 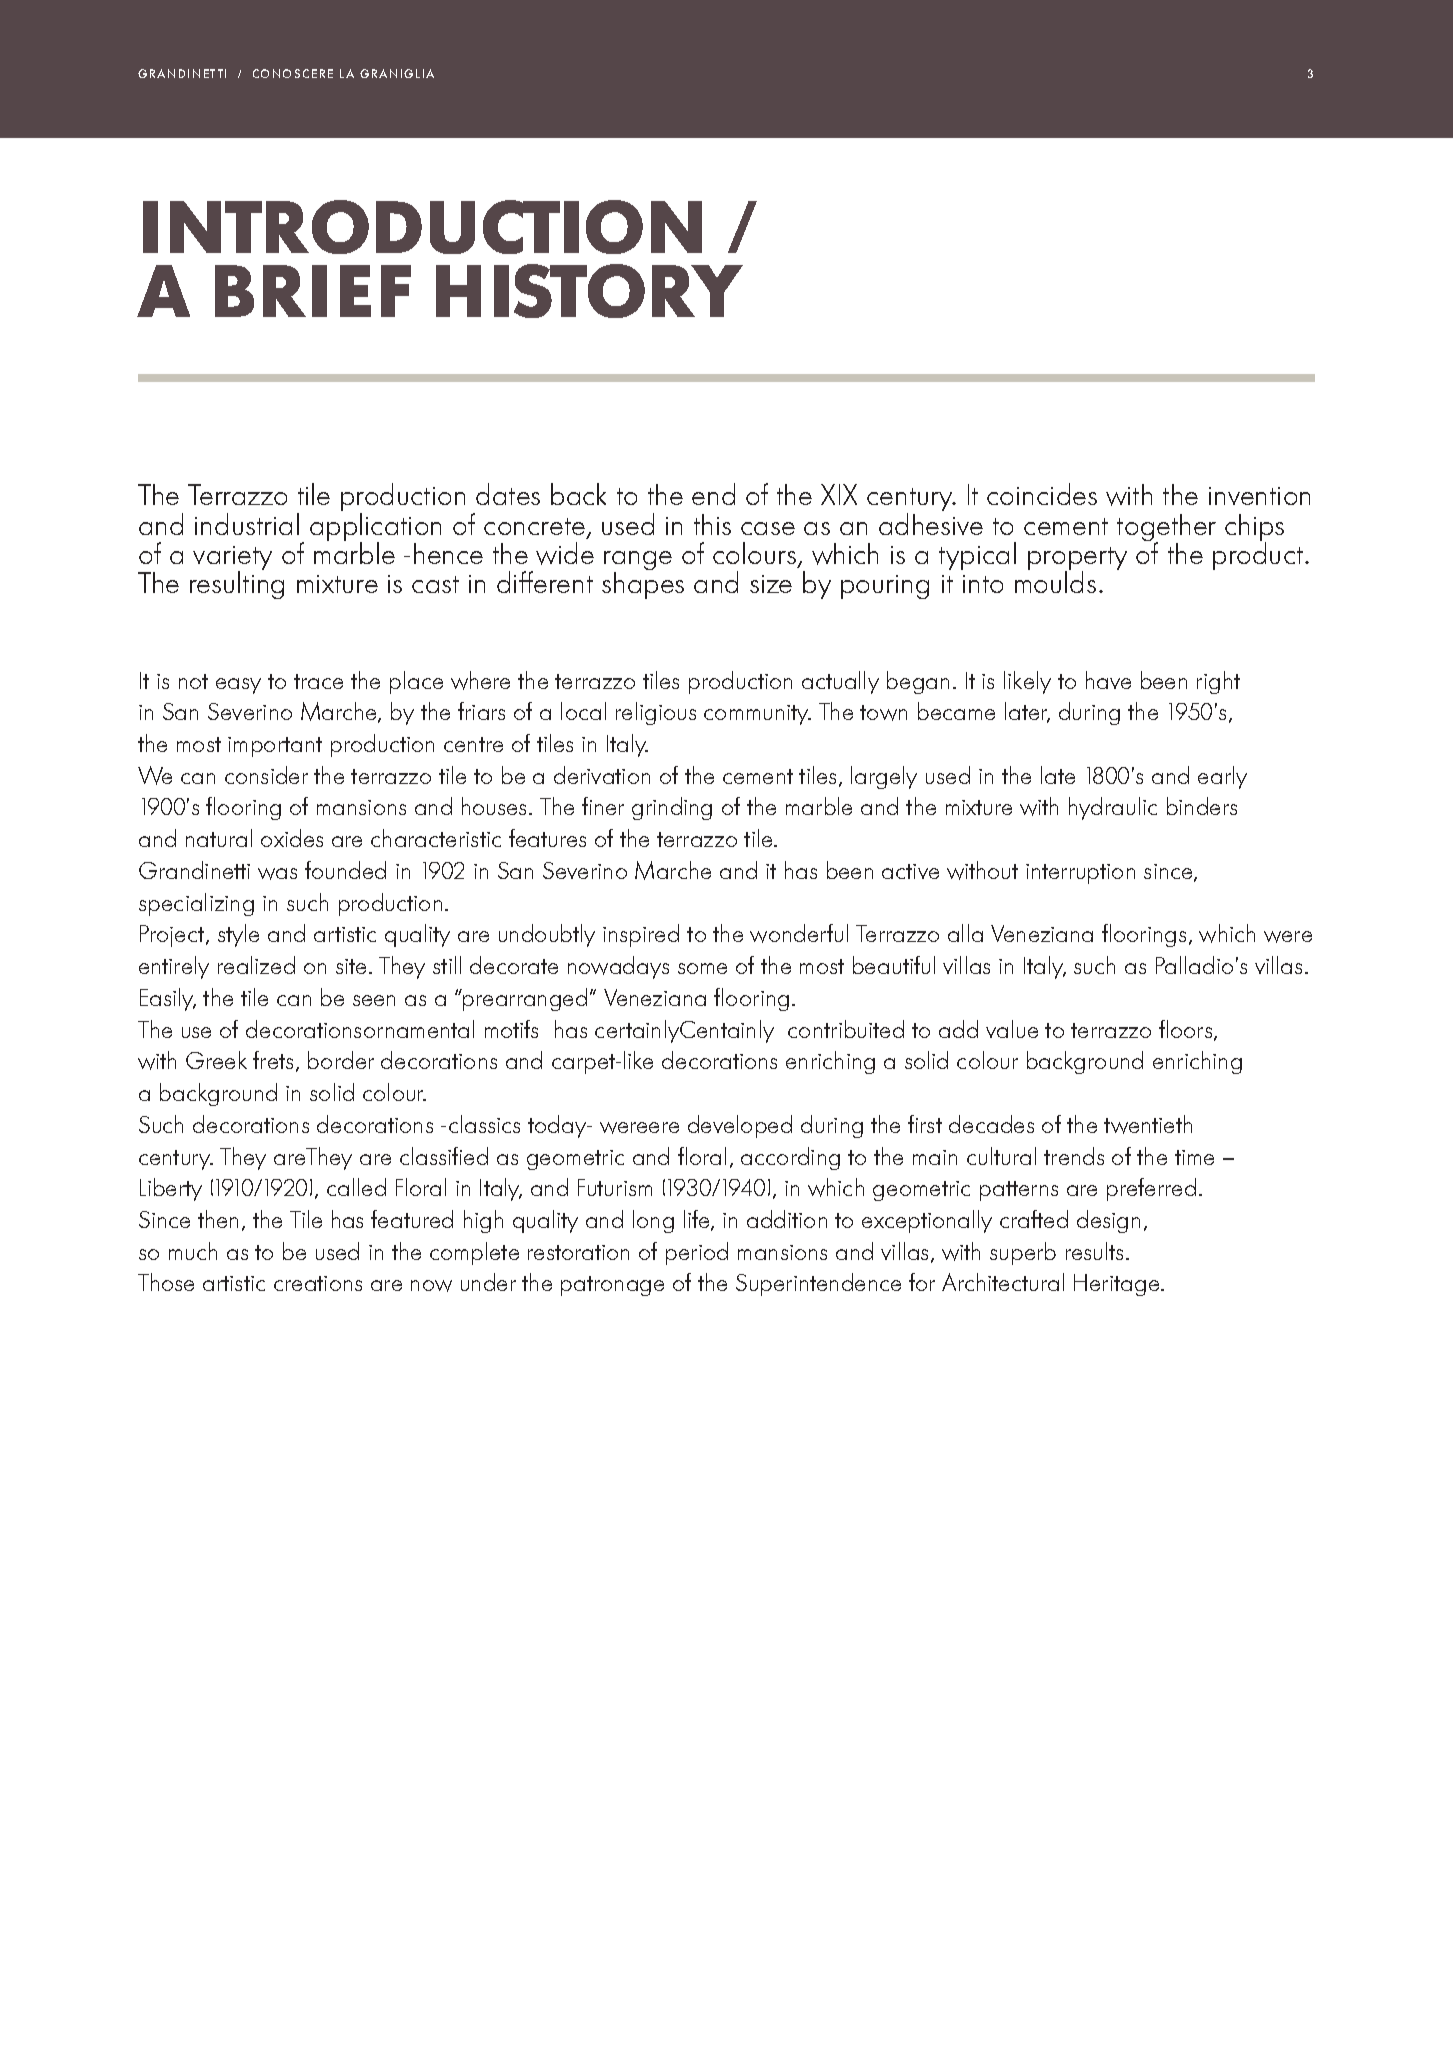 What do you see at coordinates (697, 1253) in the document?
I see `period` at bounding box center [697, 1253].
